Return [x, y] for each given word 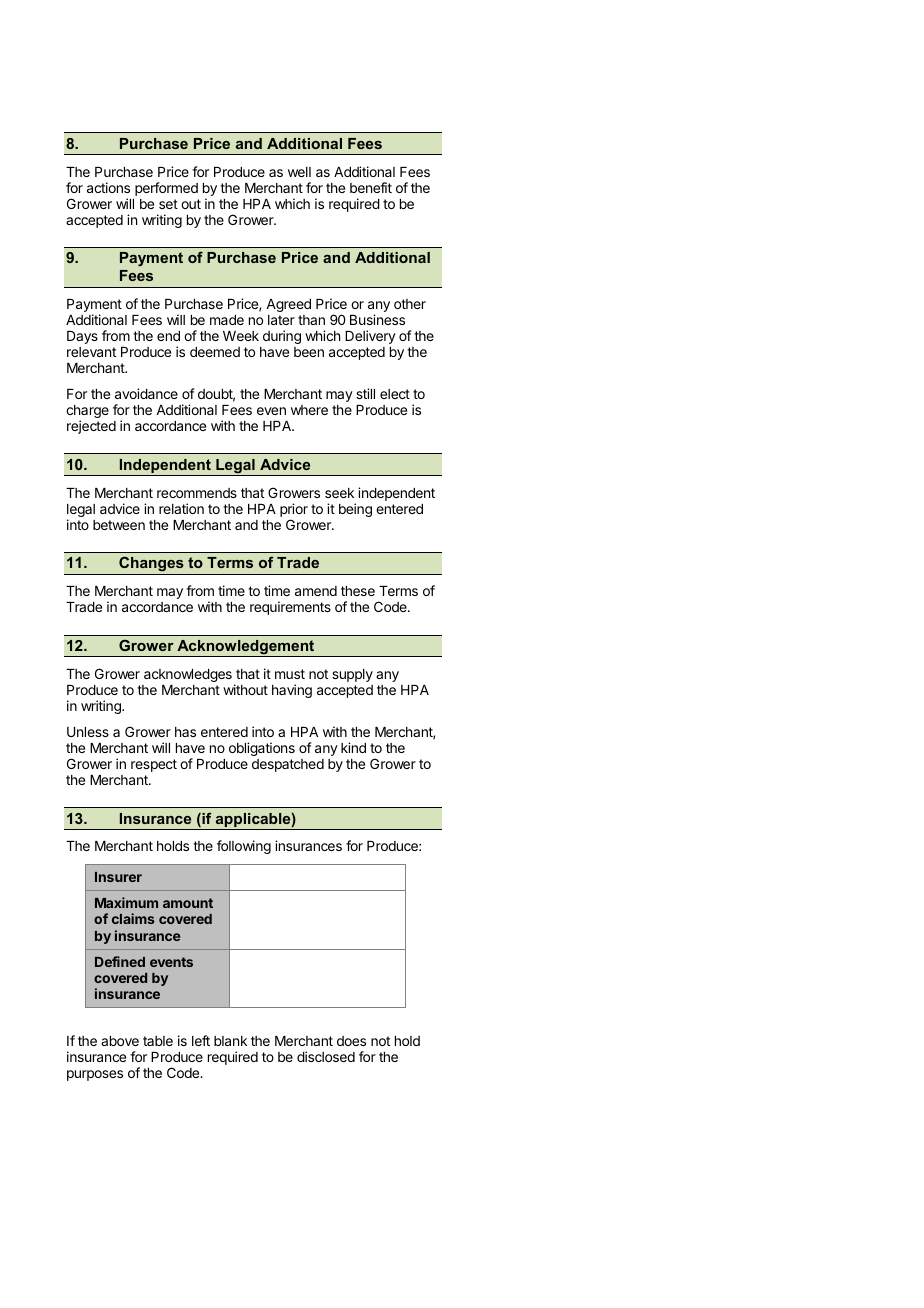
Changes [151, 565]
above [120, 1041]
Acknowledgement [246, 648]
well [299, 172]
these [358, 591]
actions [108, 187]
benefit [371, 187]
